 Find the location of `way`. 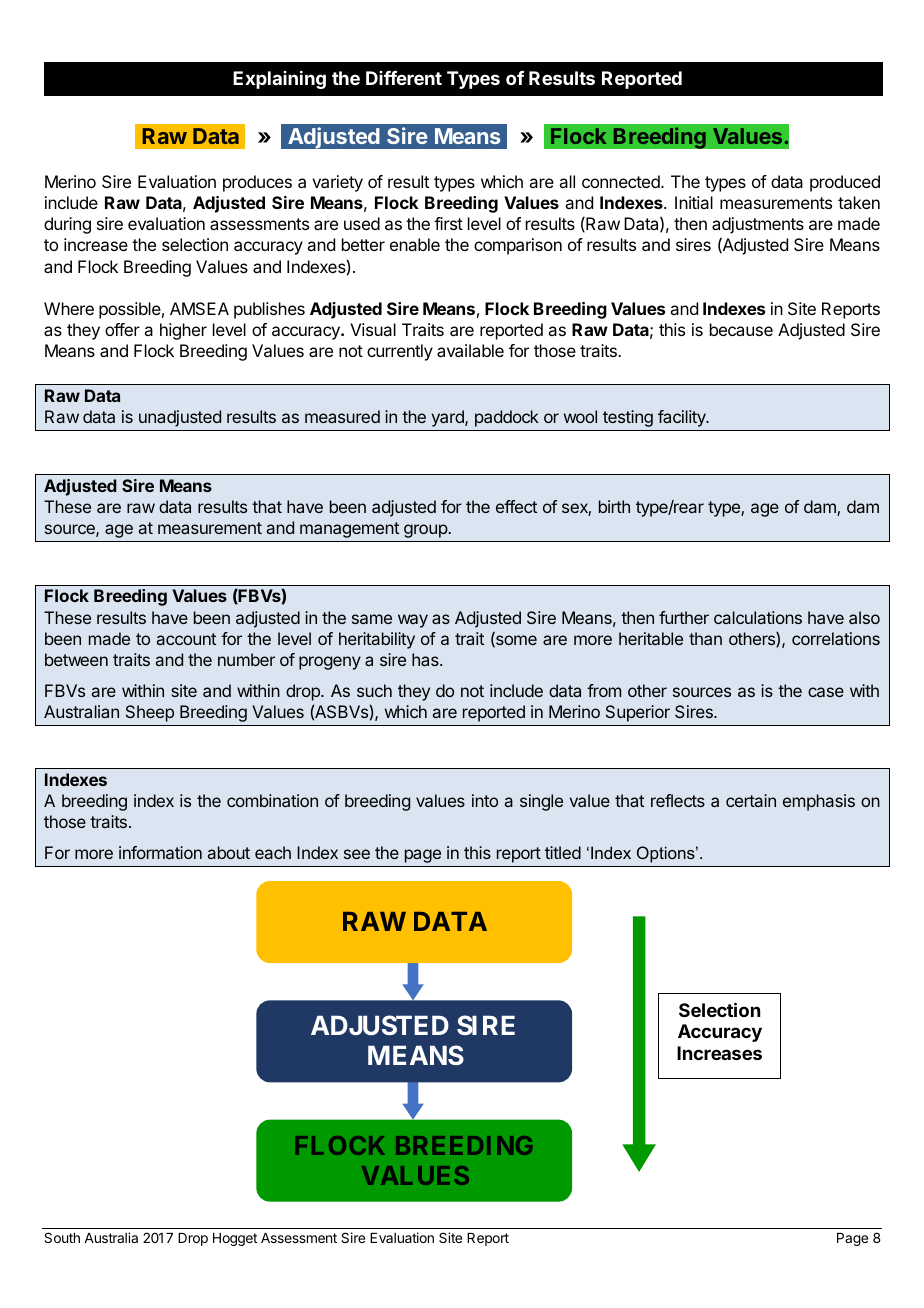

way is located at coordinates (413, 621).
